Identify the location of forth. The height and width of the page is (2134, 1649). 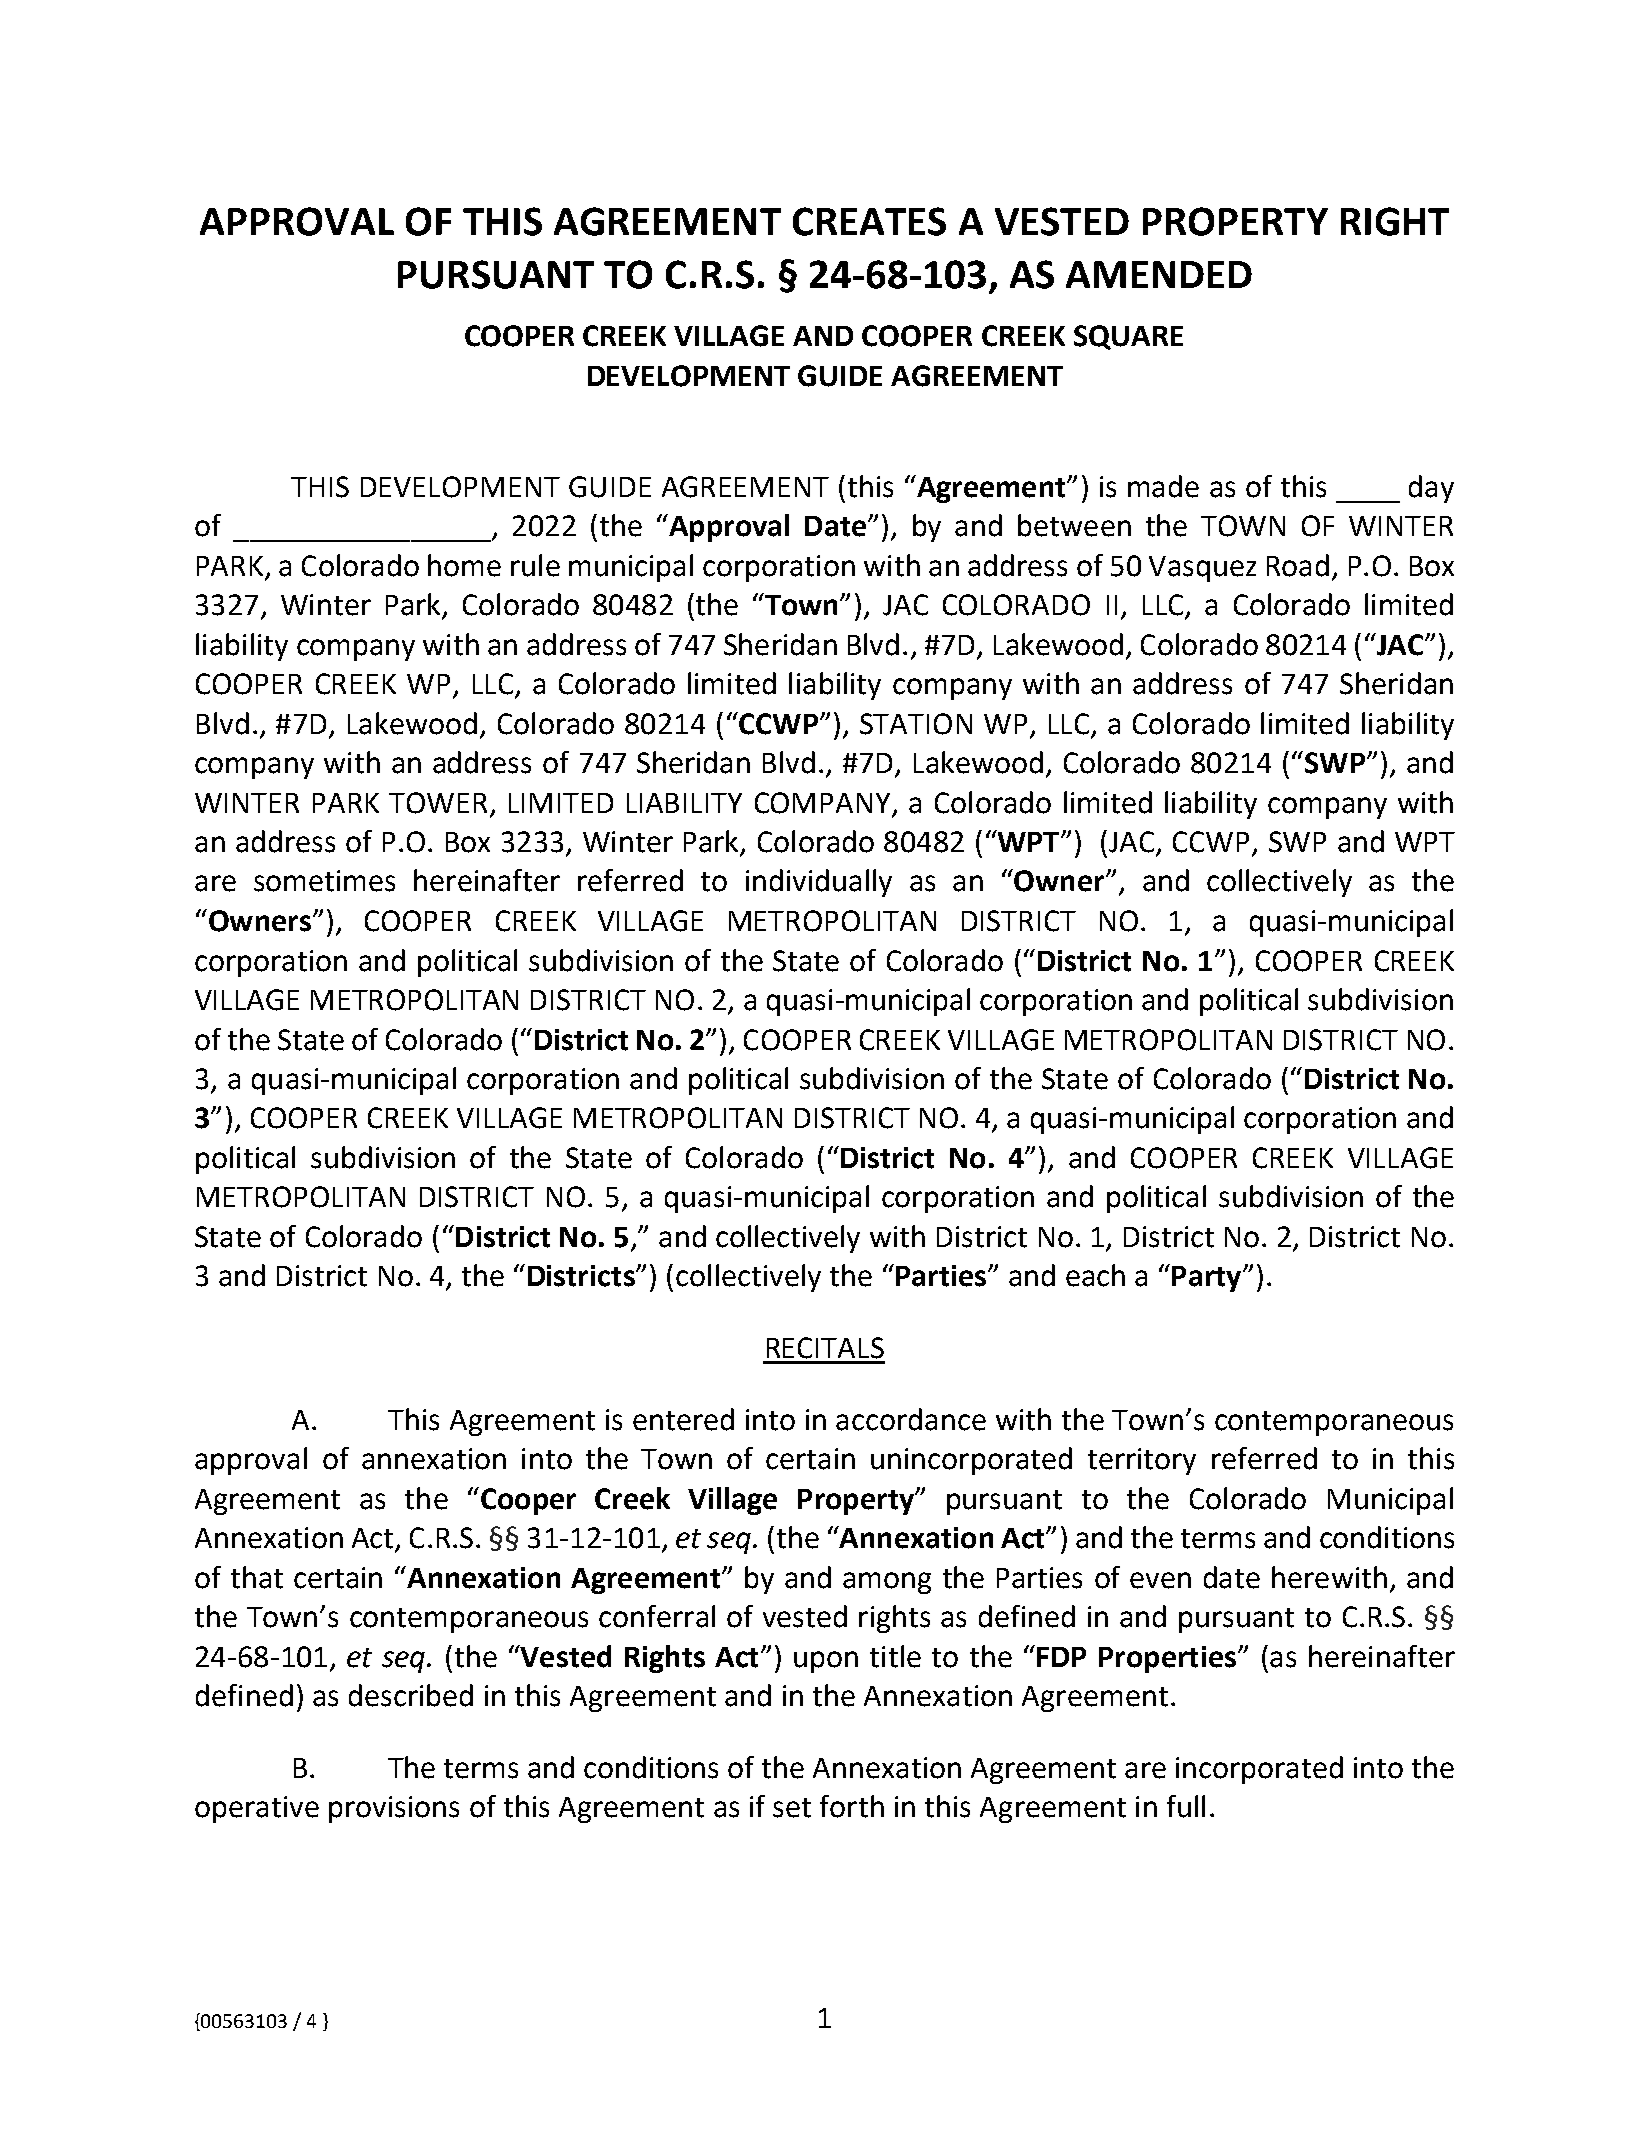
(852, 1806).
